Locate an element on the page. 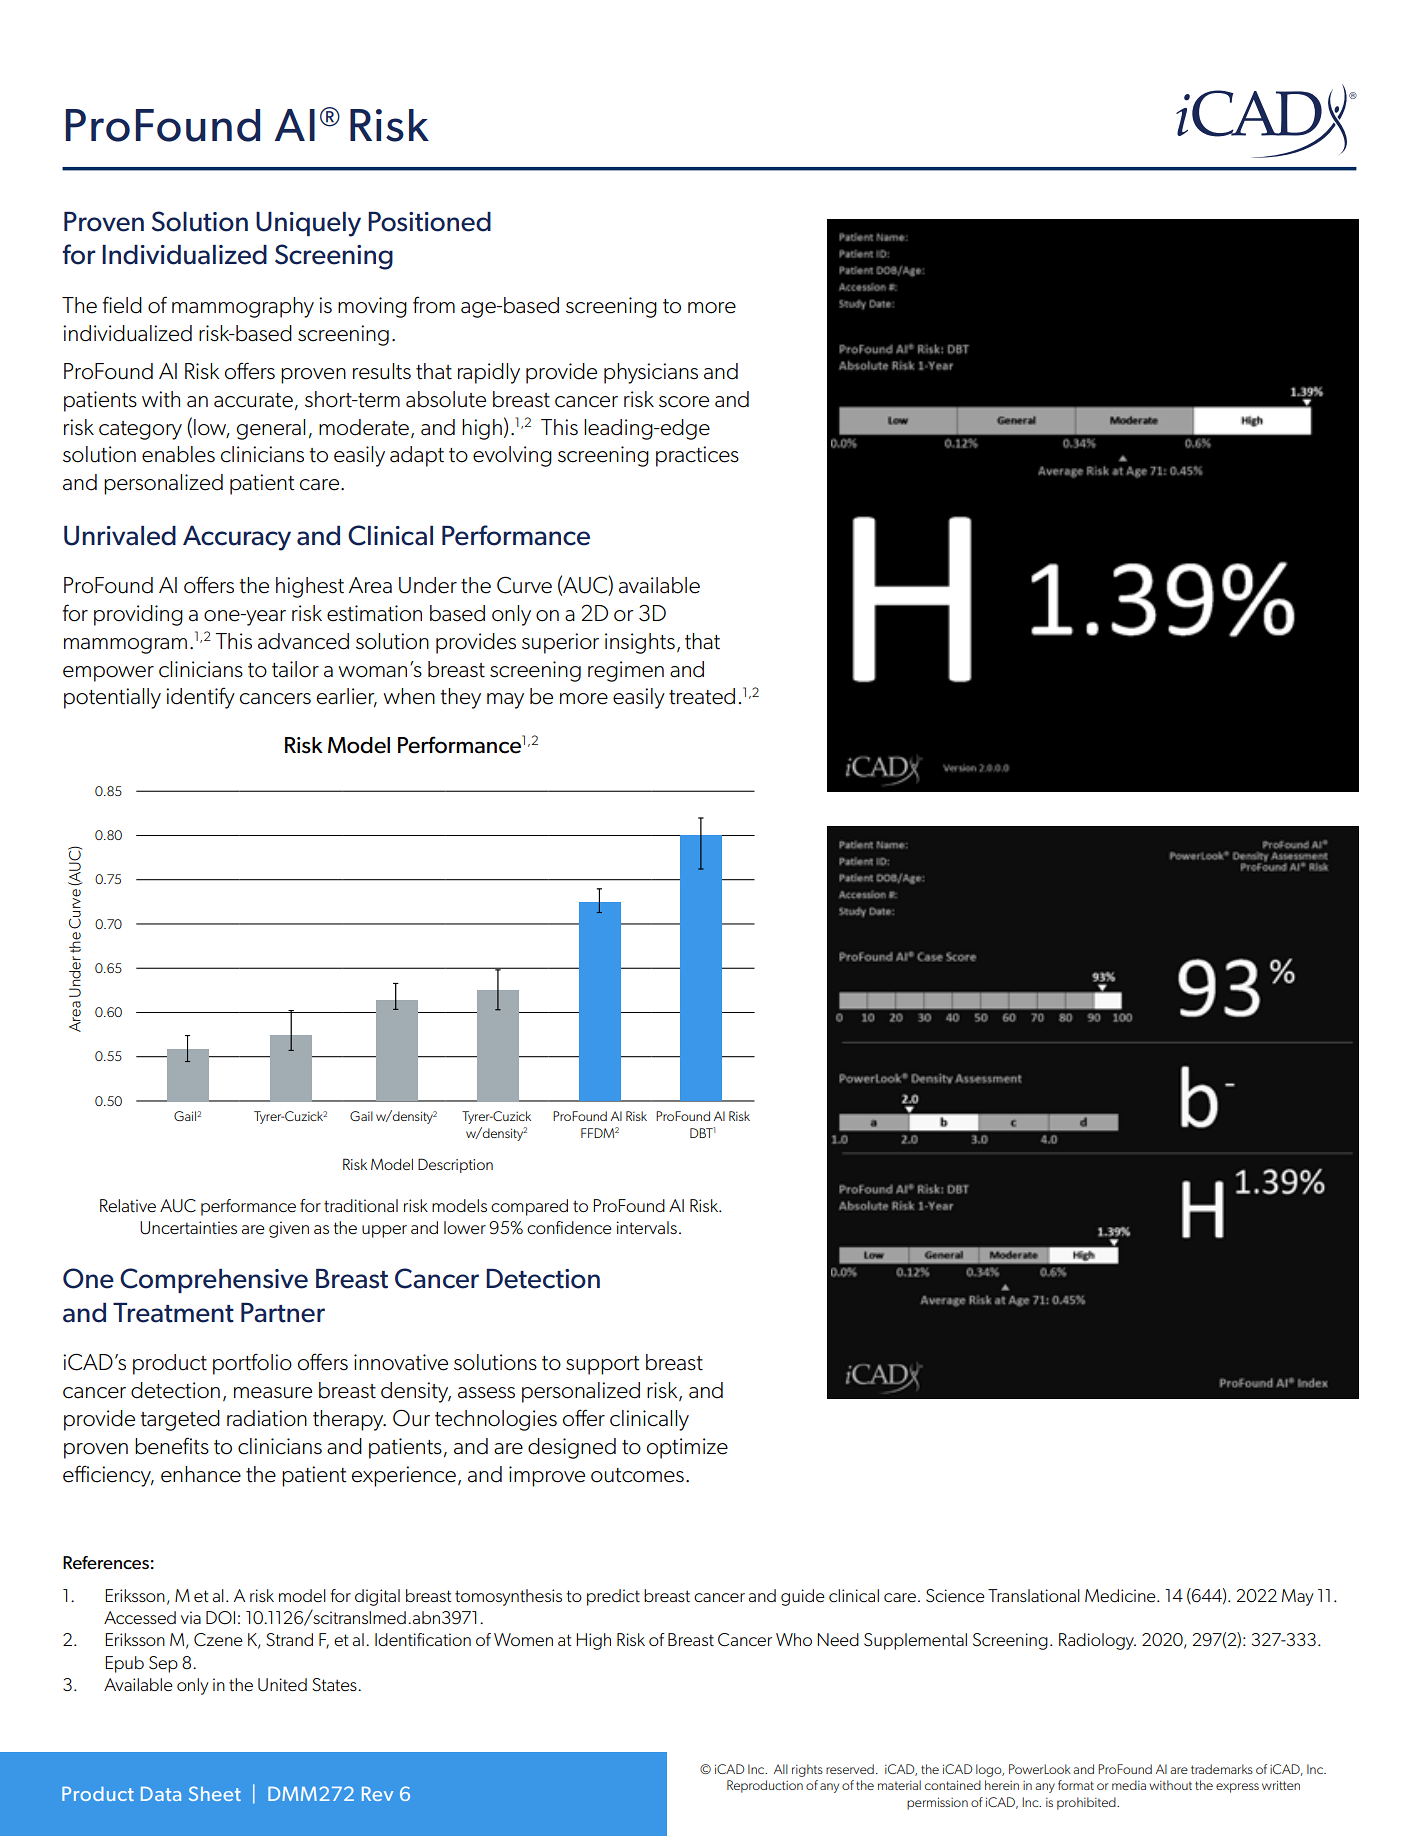 The height and width of the image is (1836, 1419). Comprehensive is located at coordinates (214, 1280).
